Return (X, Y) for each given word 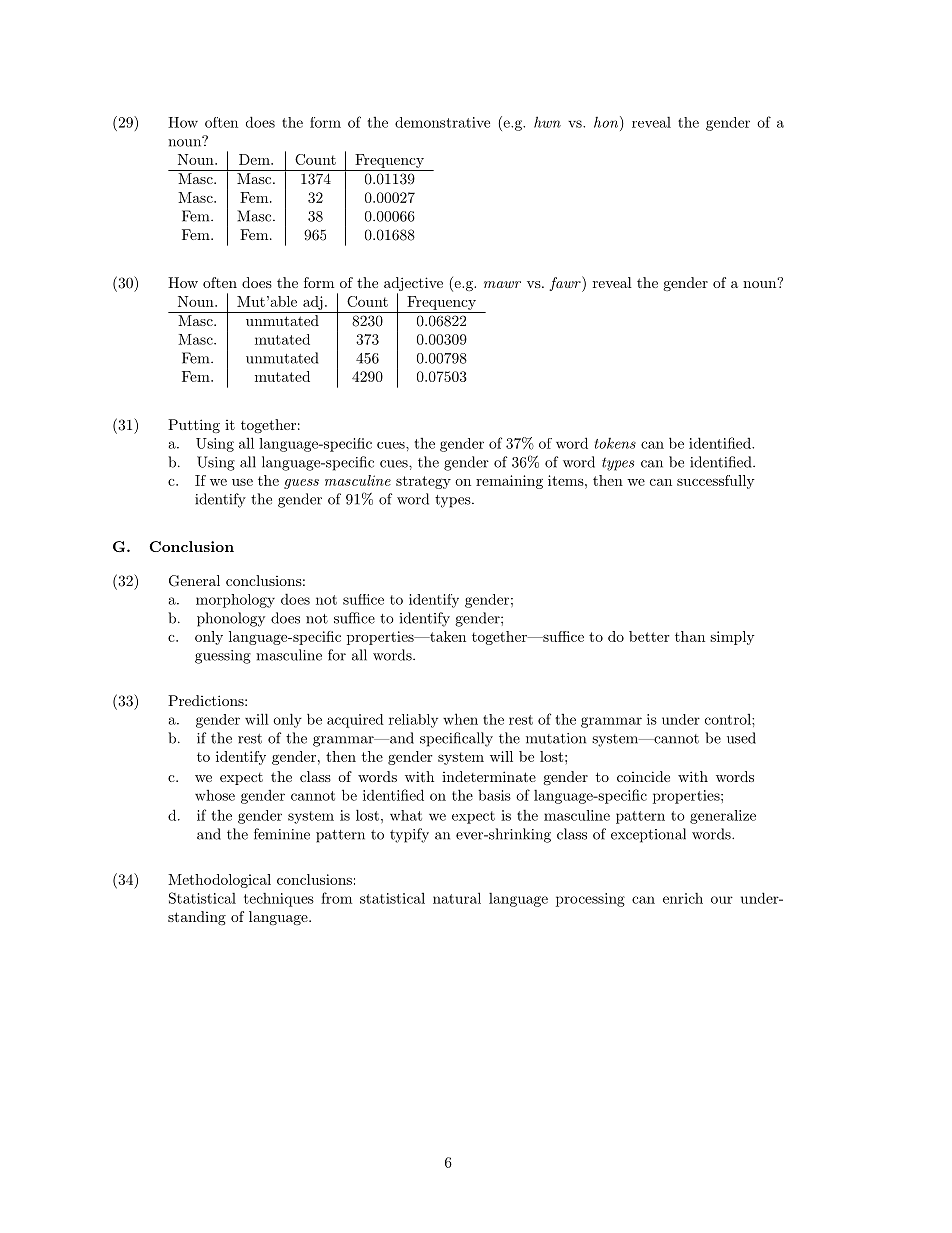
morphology (235, 601)
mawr (502, 284)
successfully (716, 482)
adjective (413, 285)
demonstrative (442, 122)
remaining (509, 482)
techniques (279, 900)
